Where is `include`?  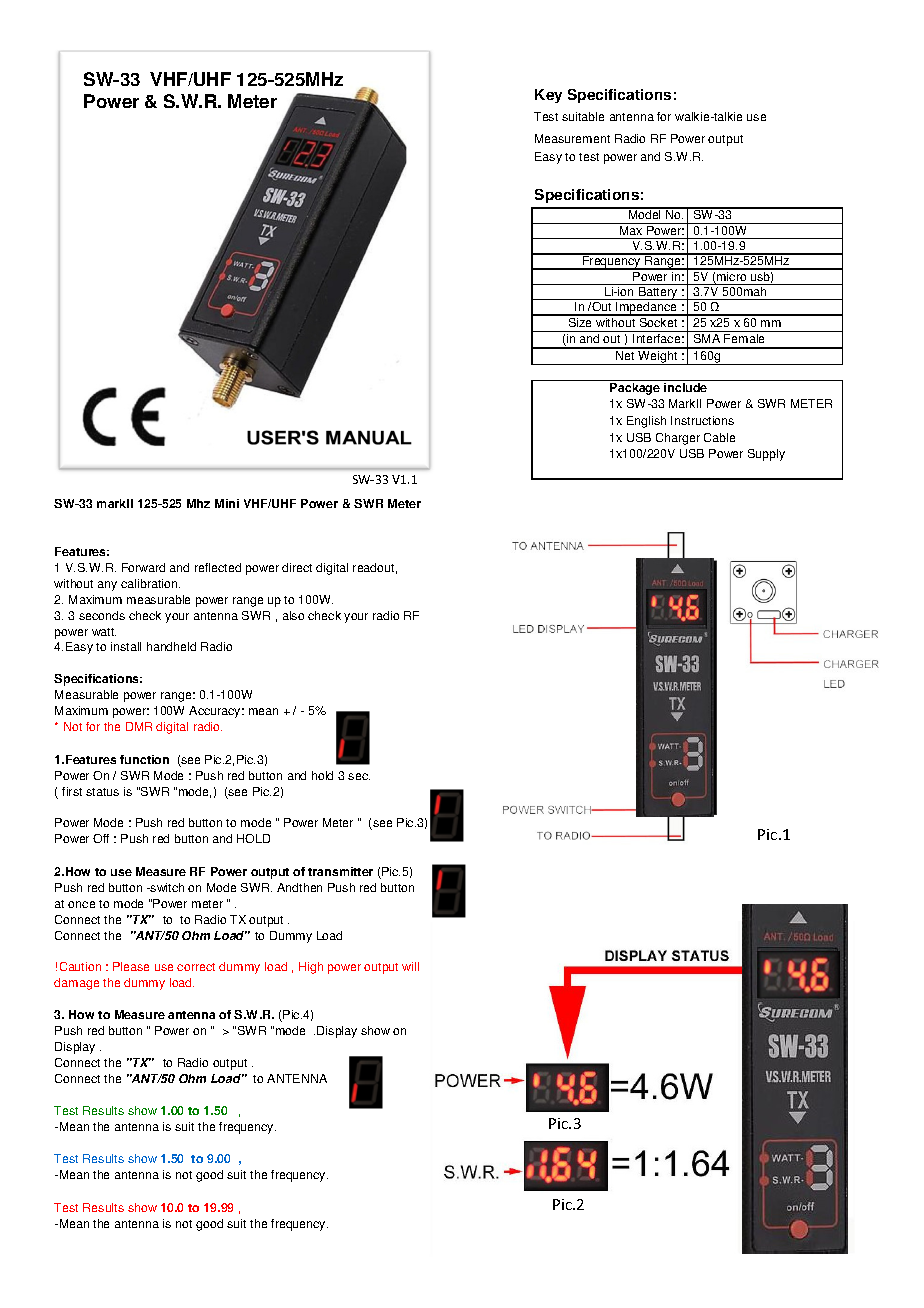 include is located at coordinates (685, 387).
